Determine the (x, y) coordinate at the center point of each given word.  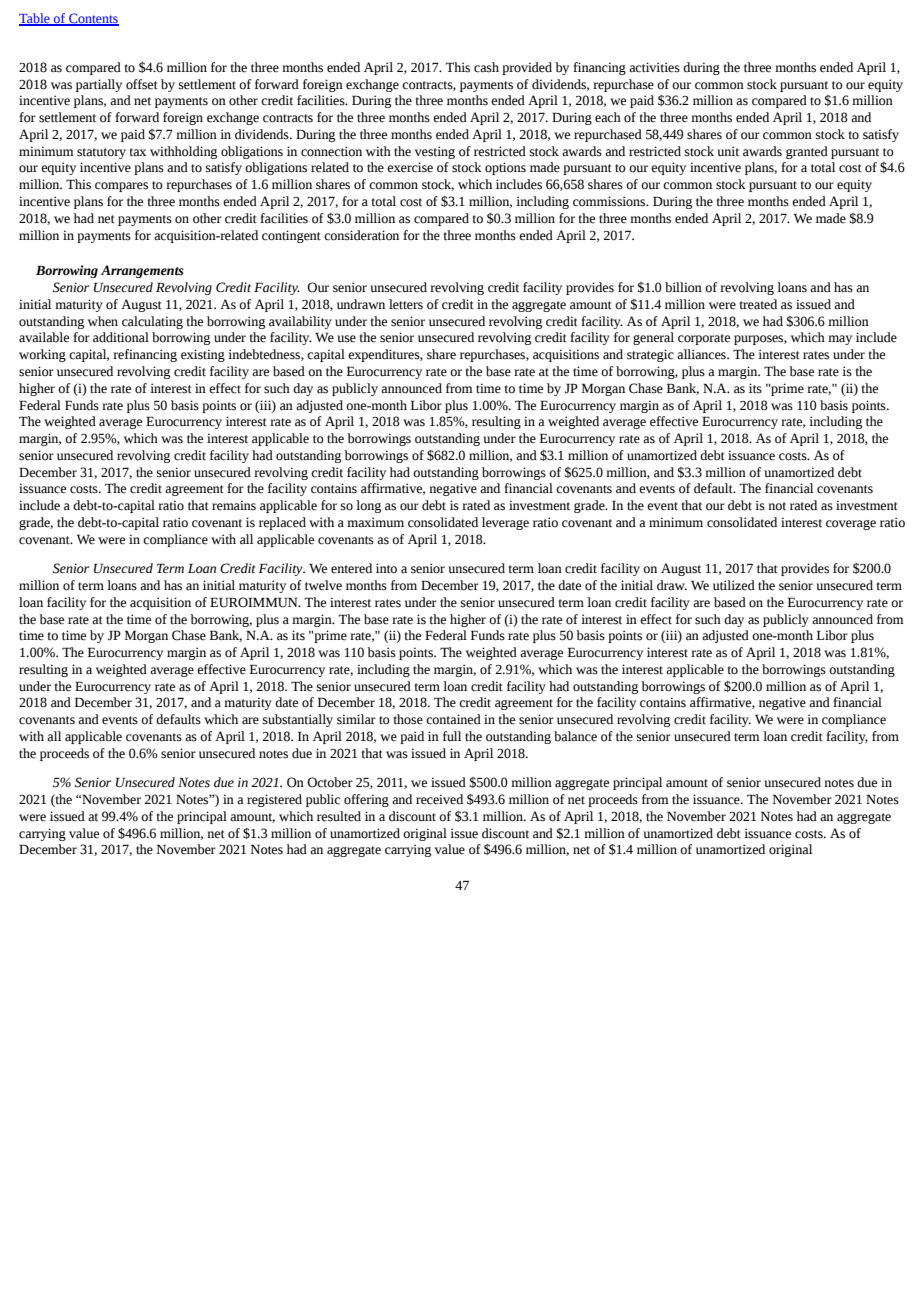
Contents (93, 19)
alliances (702, 354)
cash (486, 67)
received (439, 799)
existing (203, 355)
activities (654, 67)
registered (274, 800)
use (347, 339)
